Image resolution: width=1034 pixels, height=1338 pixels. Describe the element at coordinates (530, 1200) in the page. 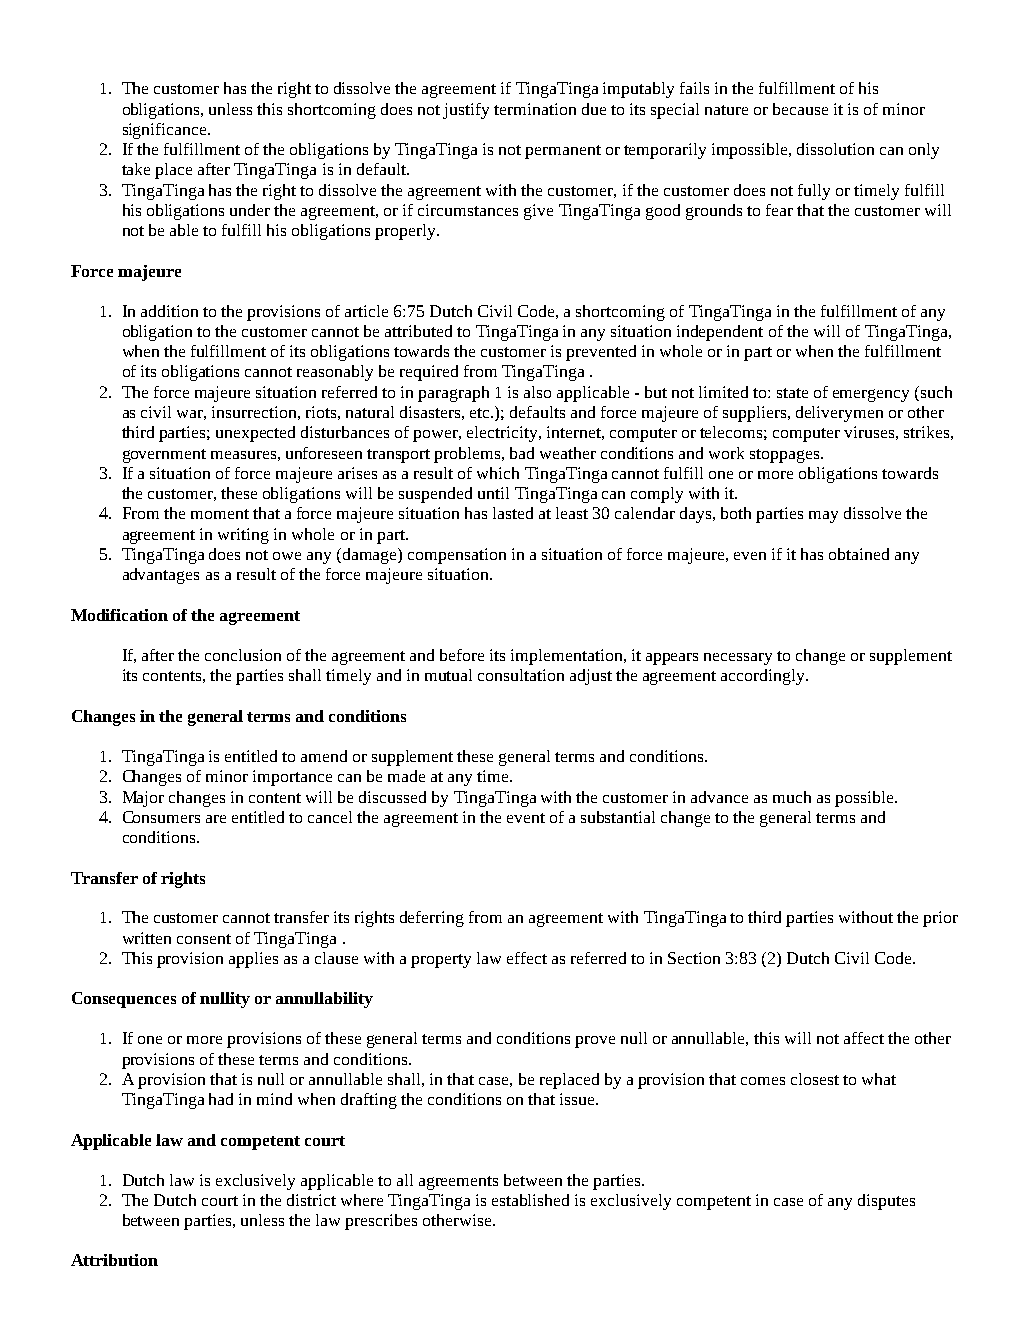

I see `established` at that location.
